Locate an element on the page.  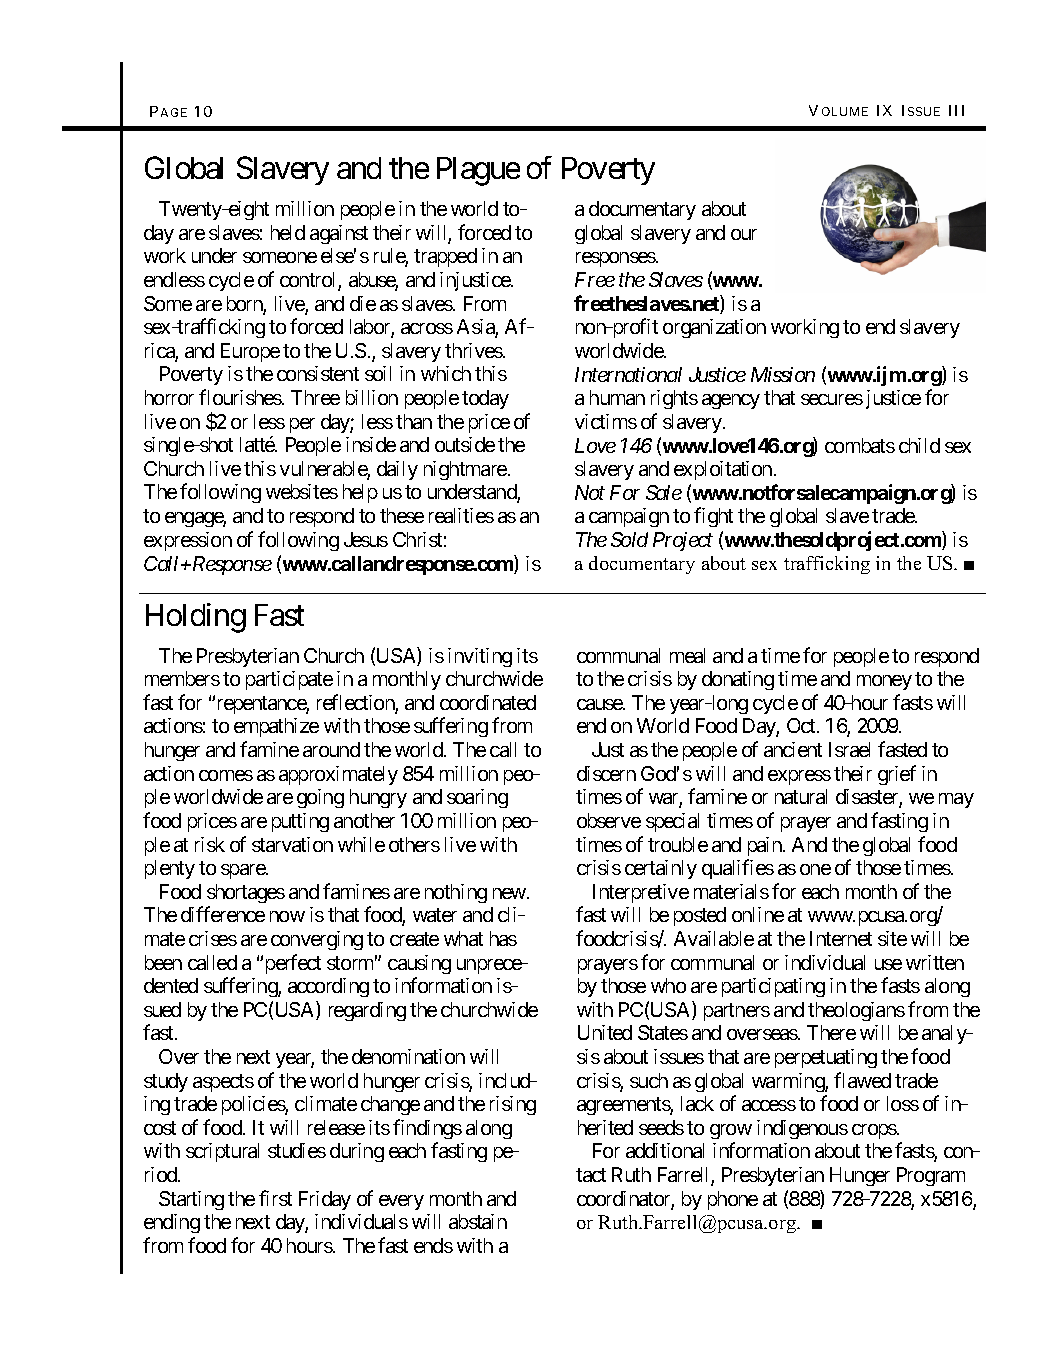
held is located at coordinates (288, 232).
